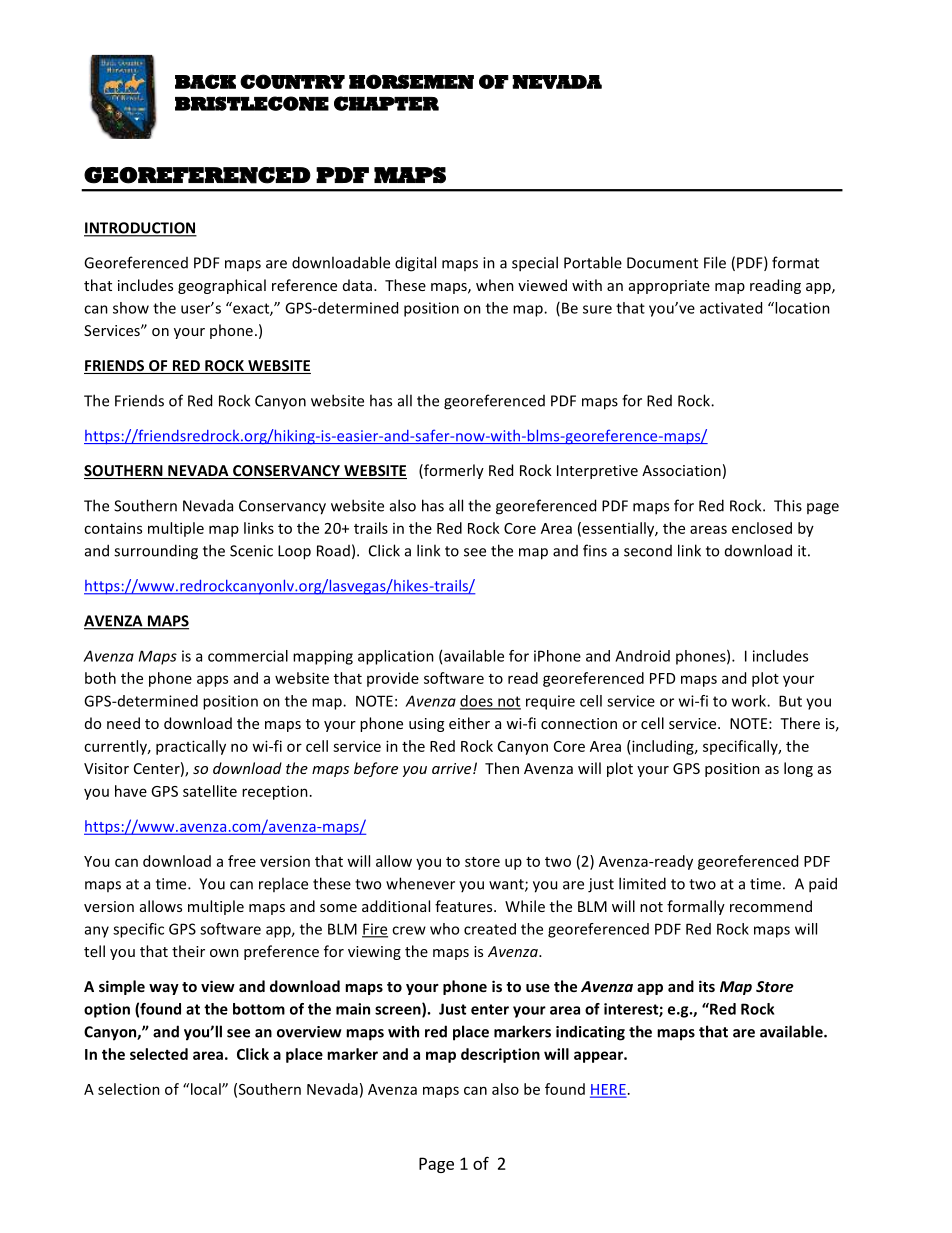  Describe the element at coordinates (159, 1054) in the screenshot. I see `selected` at that location.
